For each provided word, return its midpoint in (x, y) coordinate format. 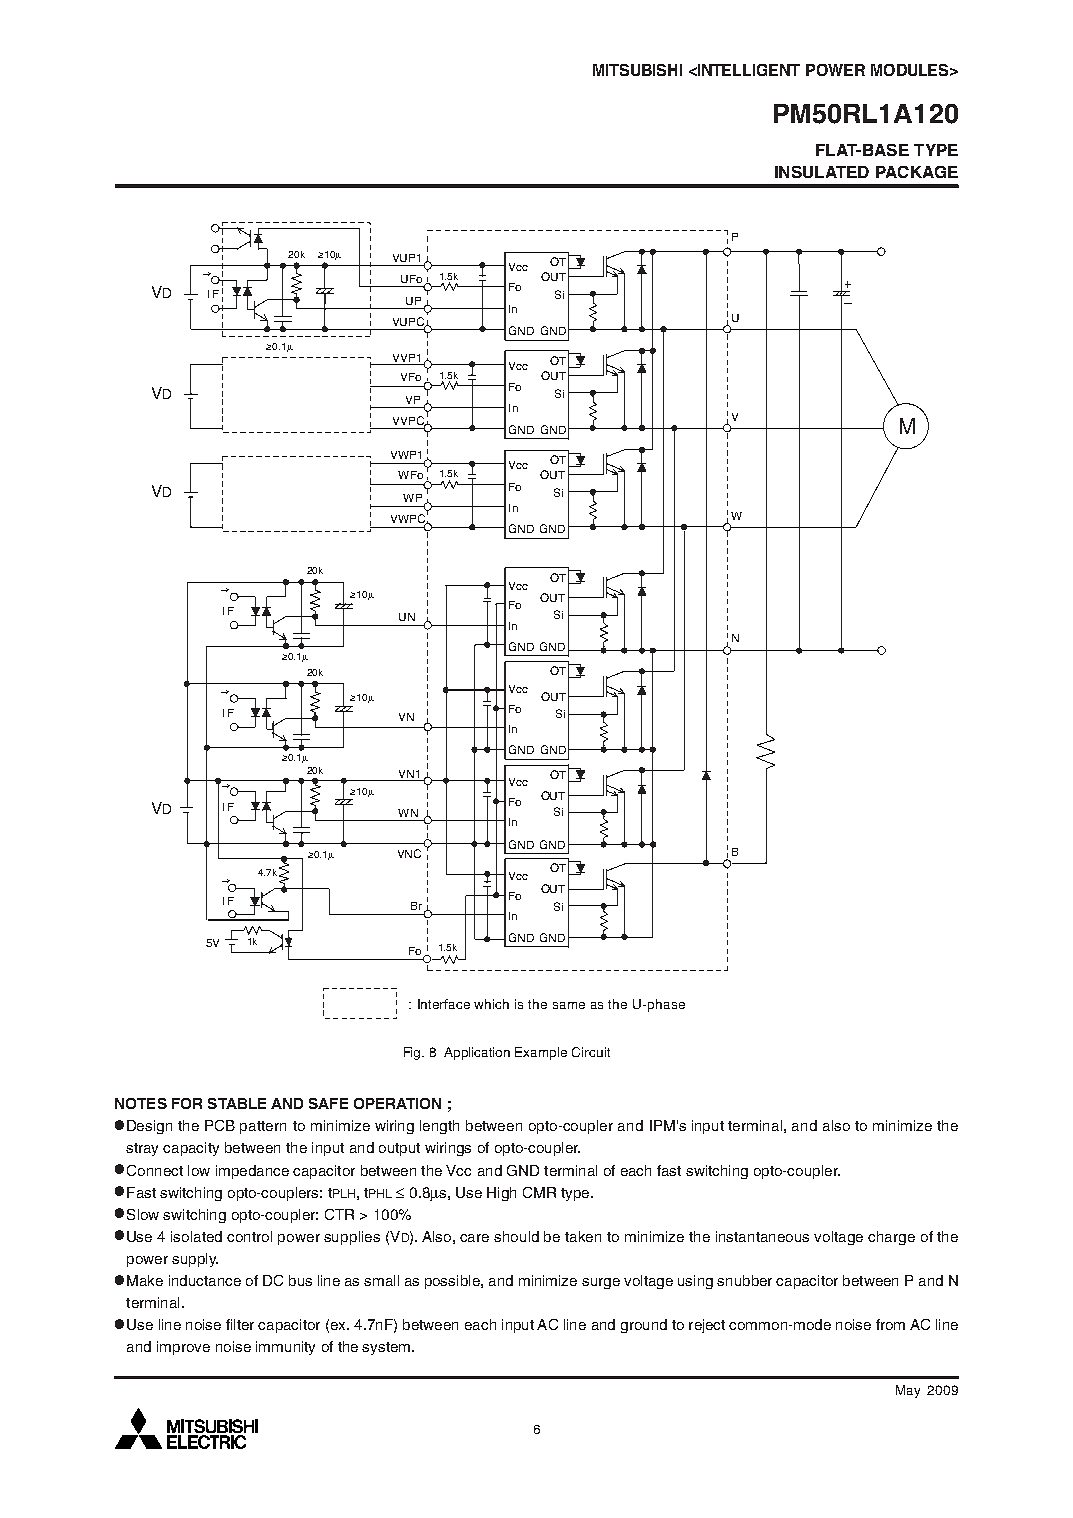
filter (240, 1324)
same (569, 1005)
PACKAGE (917, 172)
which (491, 1004)
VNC (409, 853)
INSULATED (822, 172)
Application (477, 1053)
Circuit (591, 1052)
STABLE (237, 1103)
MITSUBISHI (637, 70)
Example (541, 1053)
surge (601, 1283)
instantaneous (762, 1236)
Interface (444, 1004)
